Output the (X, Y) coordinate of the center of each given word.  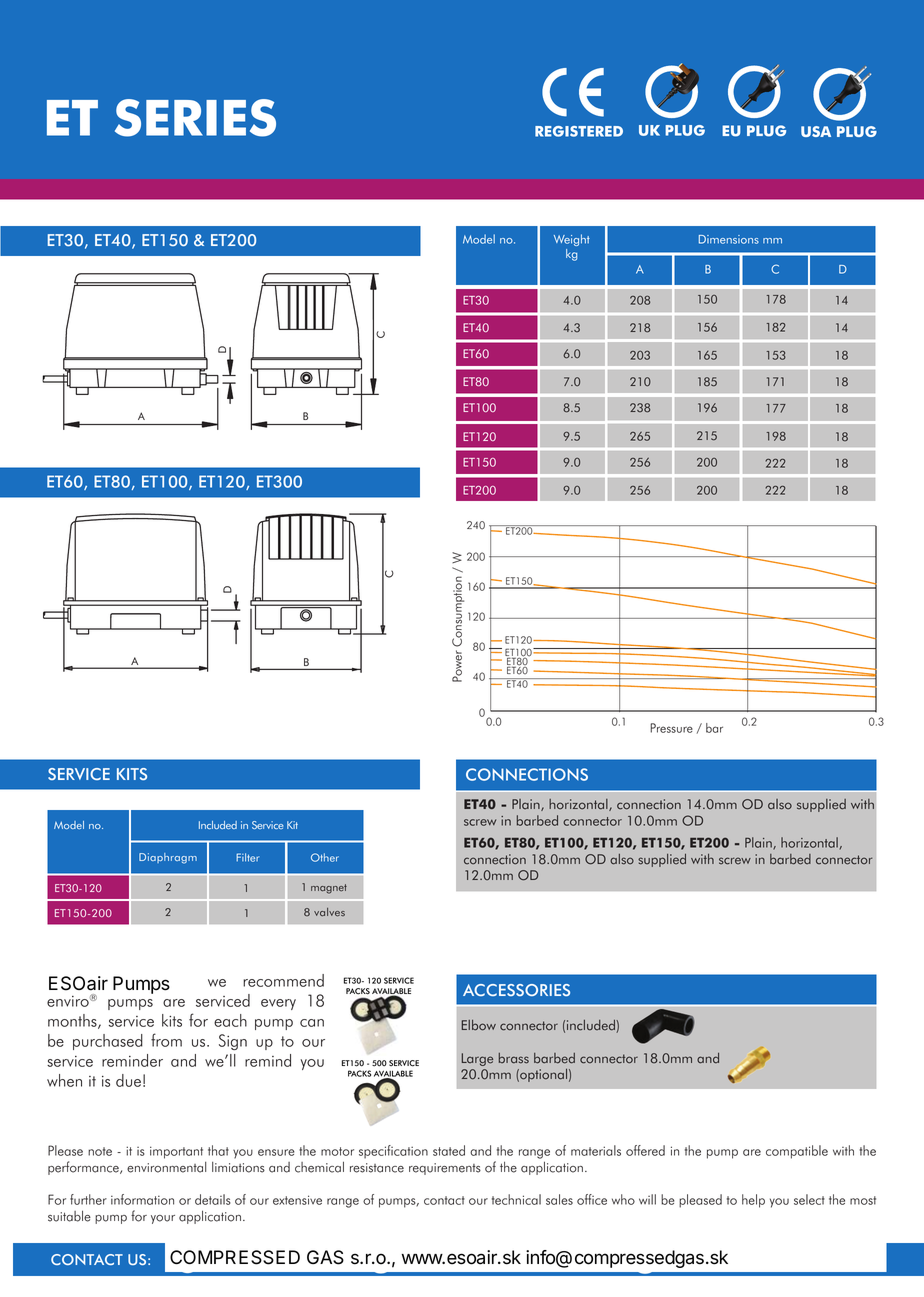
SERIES (195, 118)
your (163, 1219)
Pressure (671, 728)
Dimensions (729, 239)
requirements (445, 1169)
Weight (572, 240)
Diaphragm (168, 858)
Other (325, 857)
